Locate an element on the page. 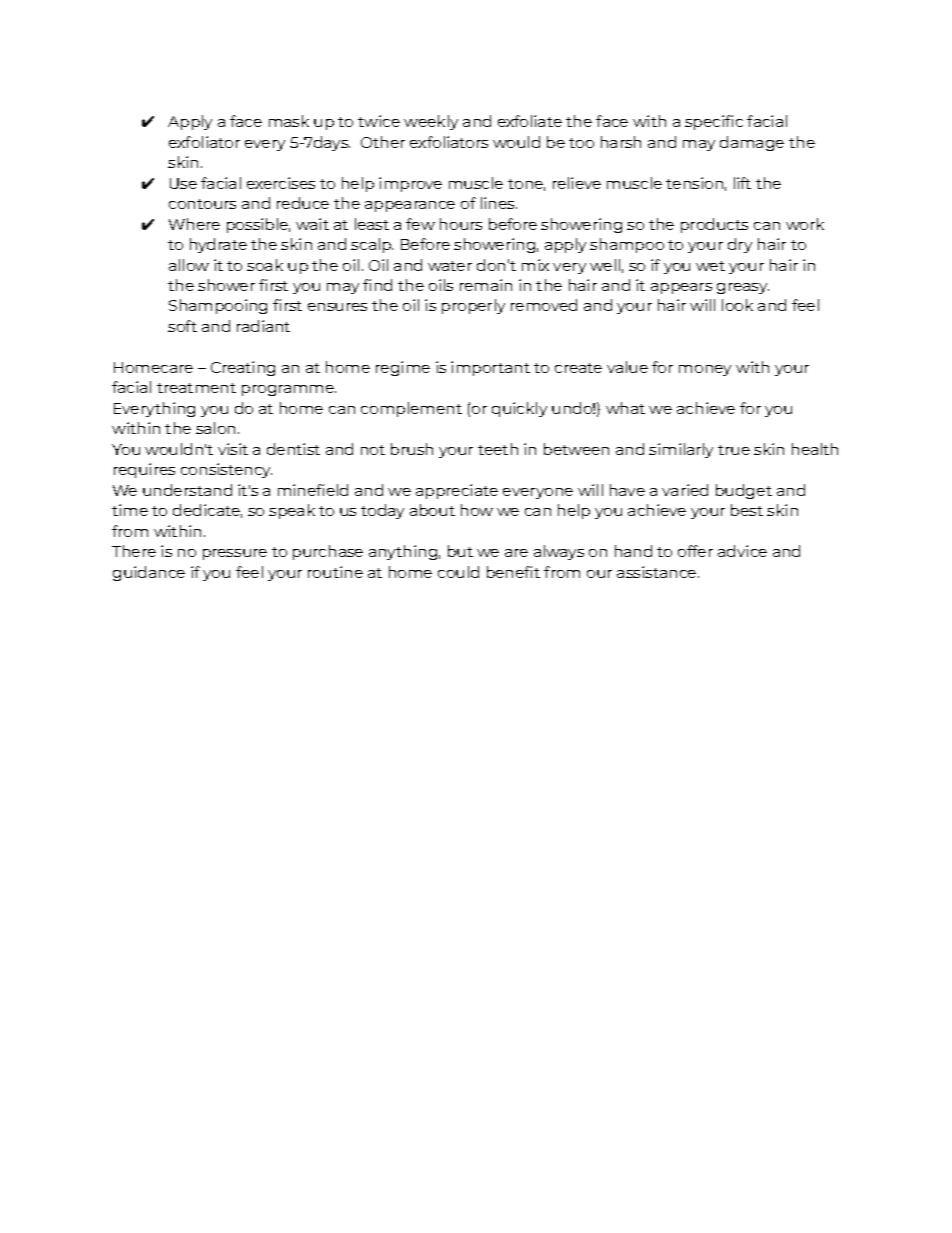  teeth is located at coordinates (498, 449).
